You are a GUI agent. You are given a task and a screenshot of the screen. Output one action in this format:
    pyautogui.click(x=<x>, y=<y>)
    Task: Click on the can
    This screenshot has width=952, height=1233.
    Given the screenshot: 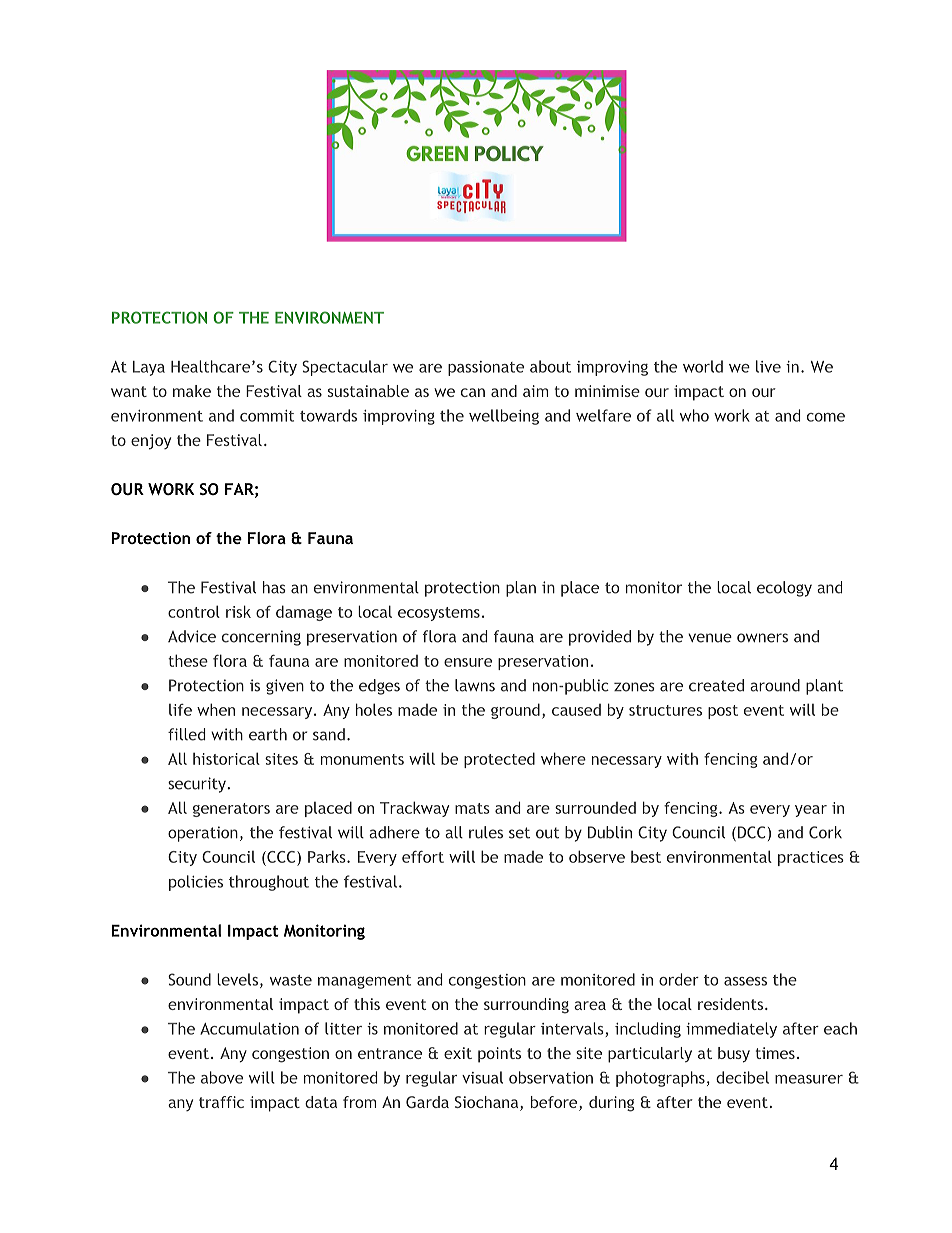 What is the action you would take?
    pyautogui.click(x=473, y=392)
